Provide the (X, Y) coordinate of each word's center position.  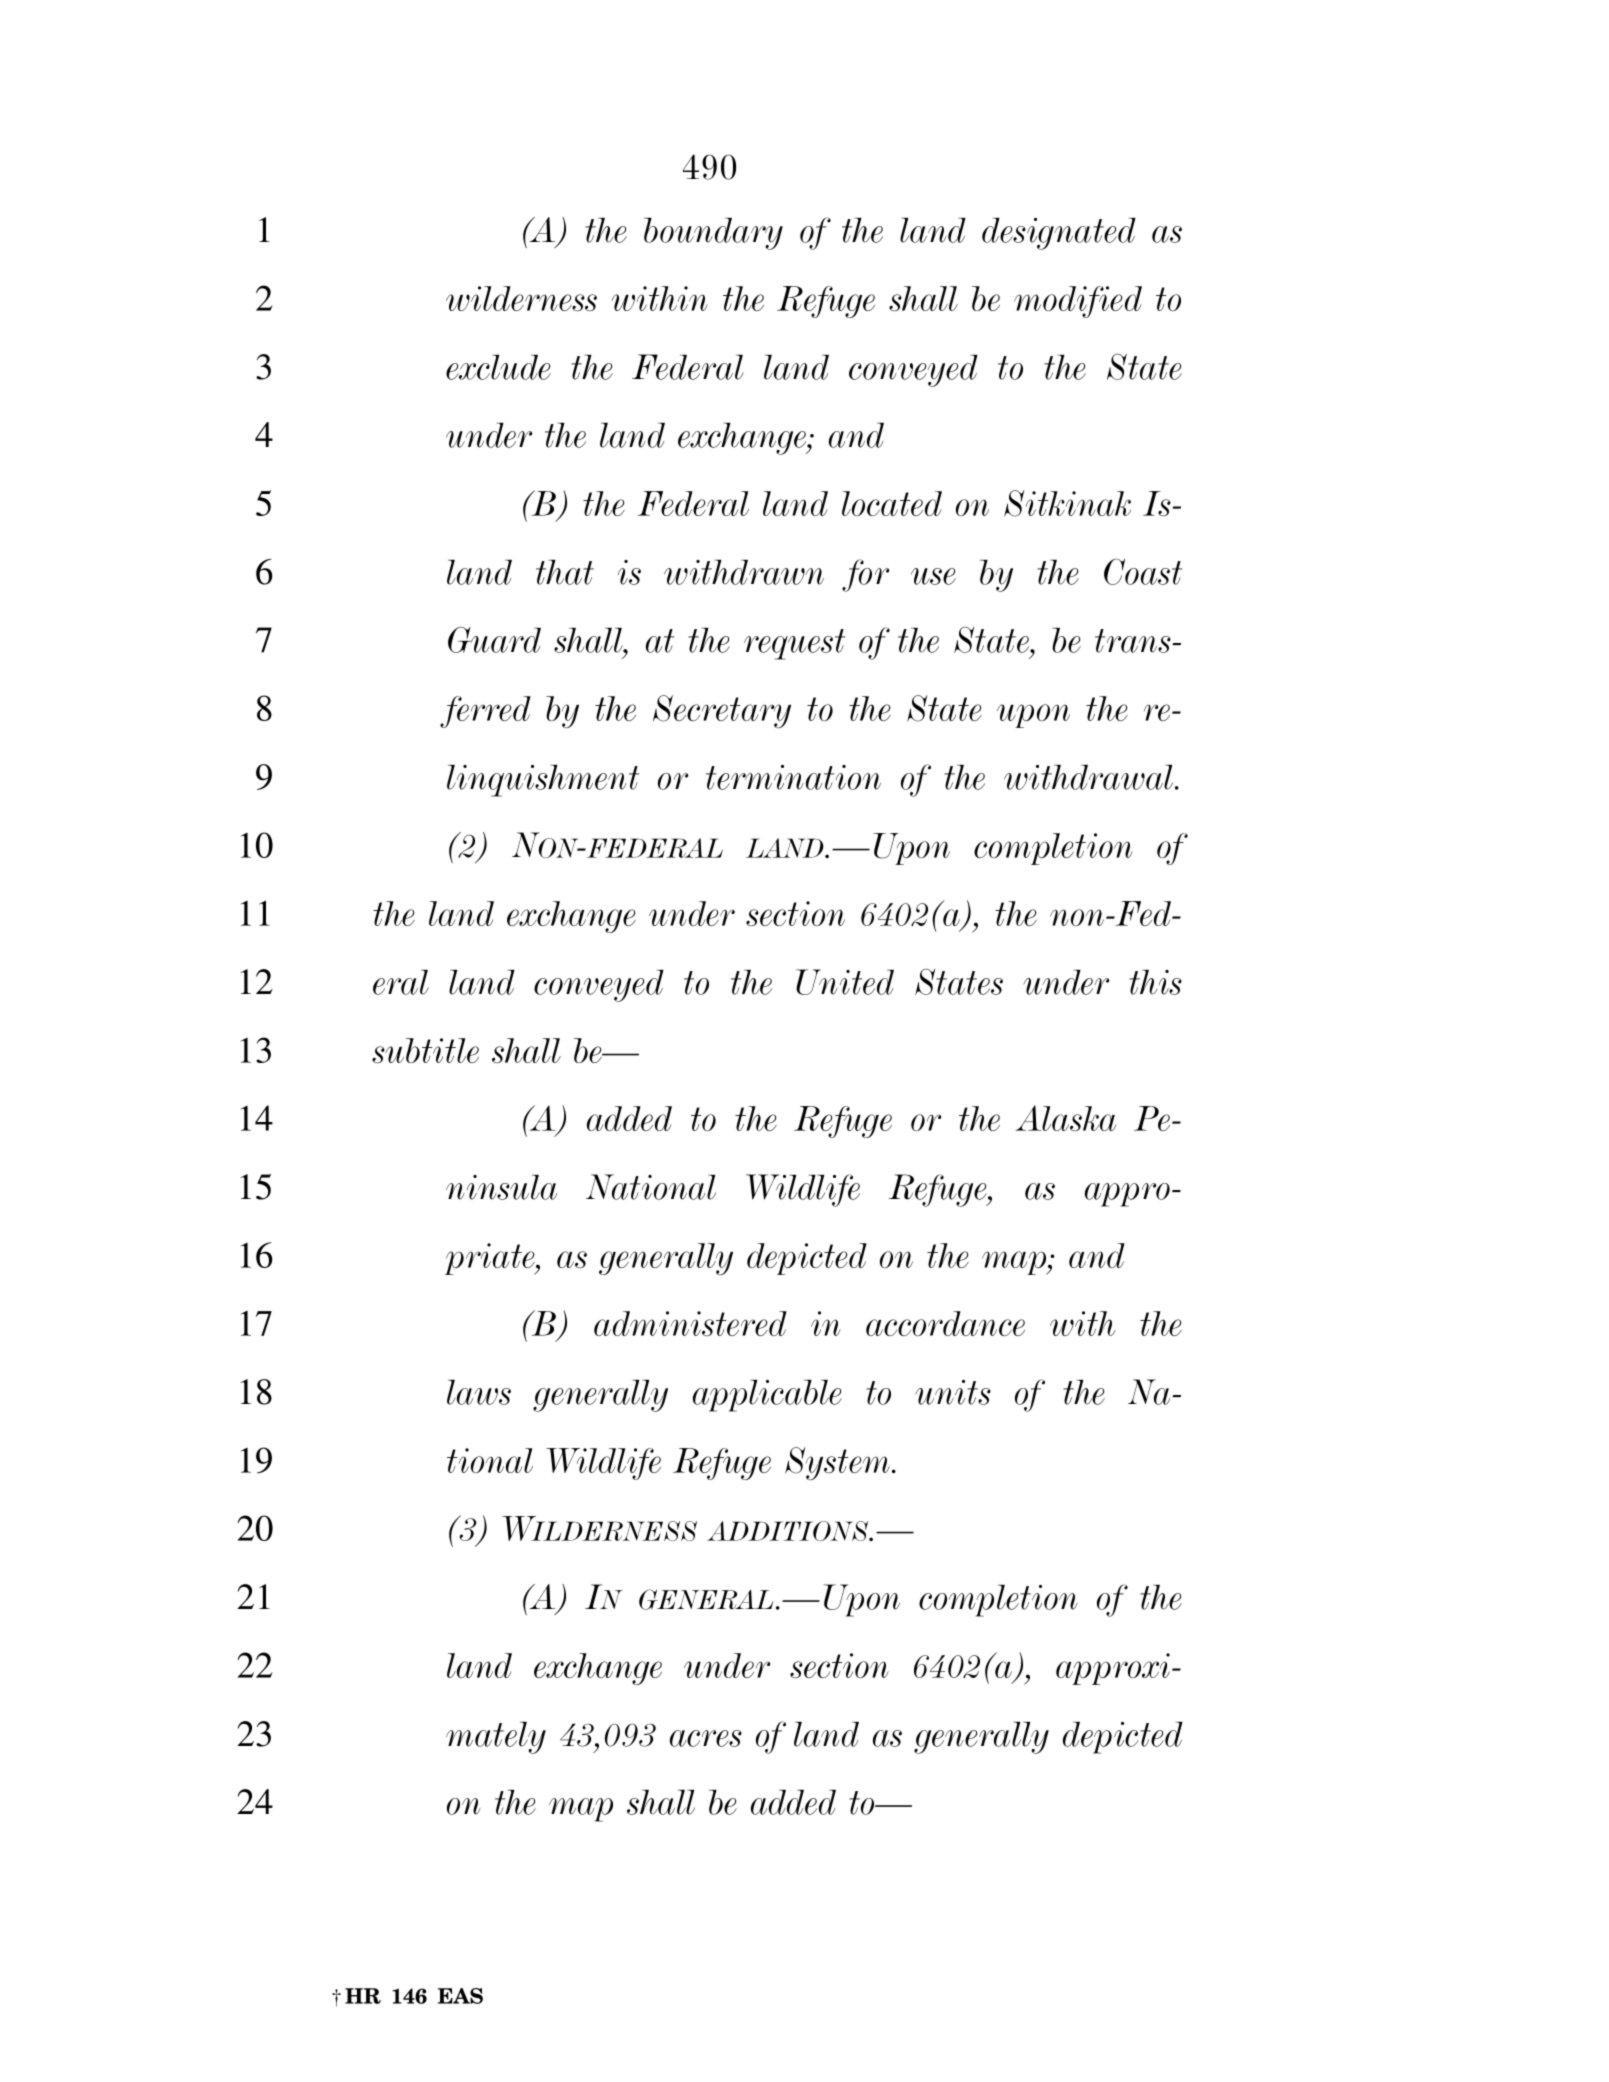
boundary (713, 234)
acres (706, 1738)
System (837, 1463)
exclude (498, 367)
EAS (460, 1996)
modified (1078, 302)
